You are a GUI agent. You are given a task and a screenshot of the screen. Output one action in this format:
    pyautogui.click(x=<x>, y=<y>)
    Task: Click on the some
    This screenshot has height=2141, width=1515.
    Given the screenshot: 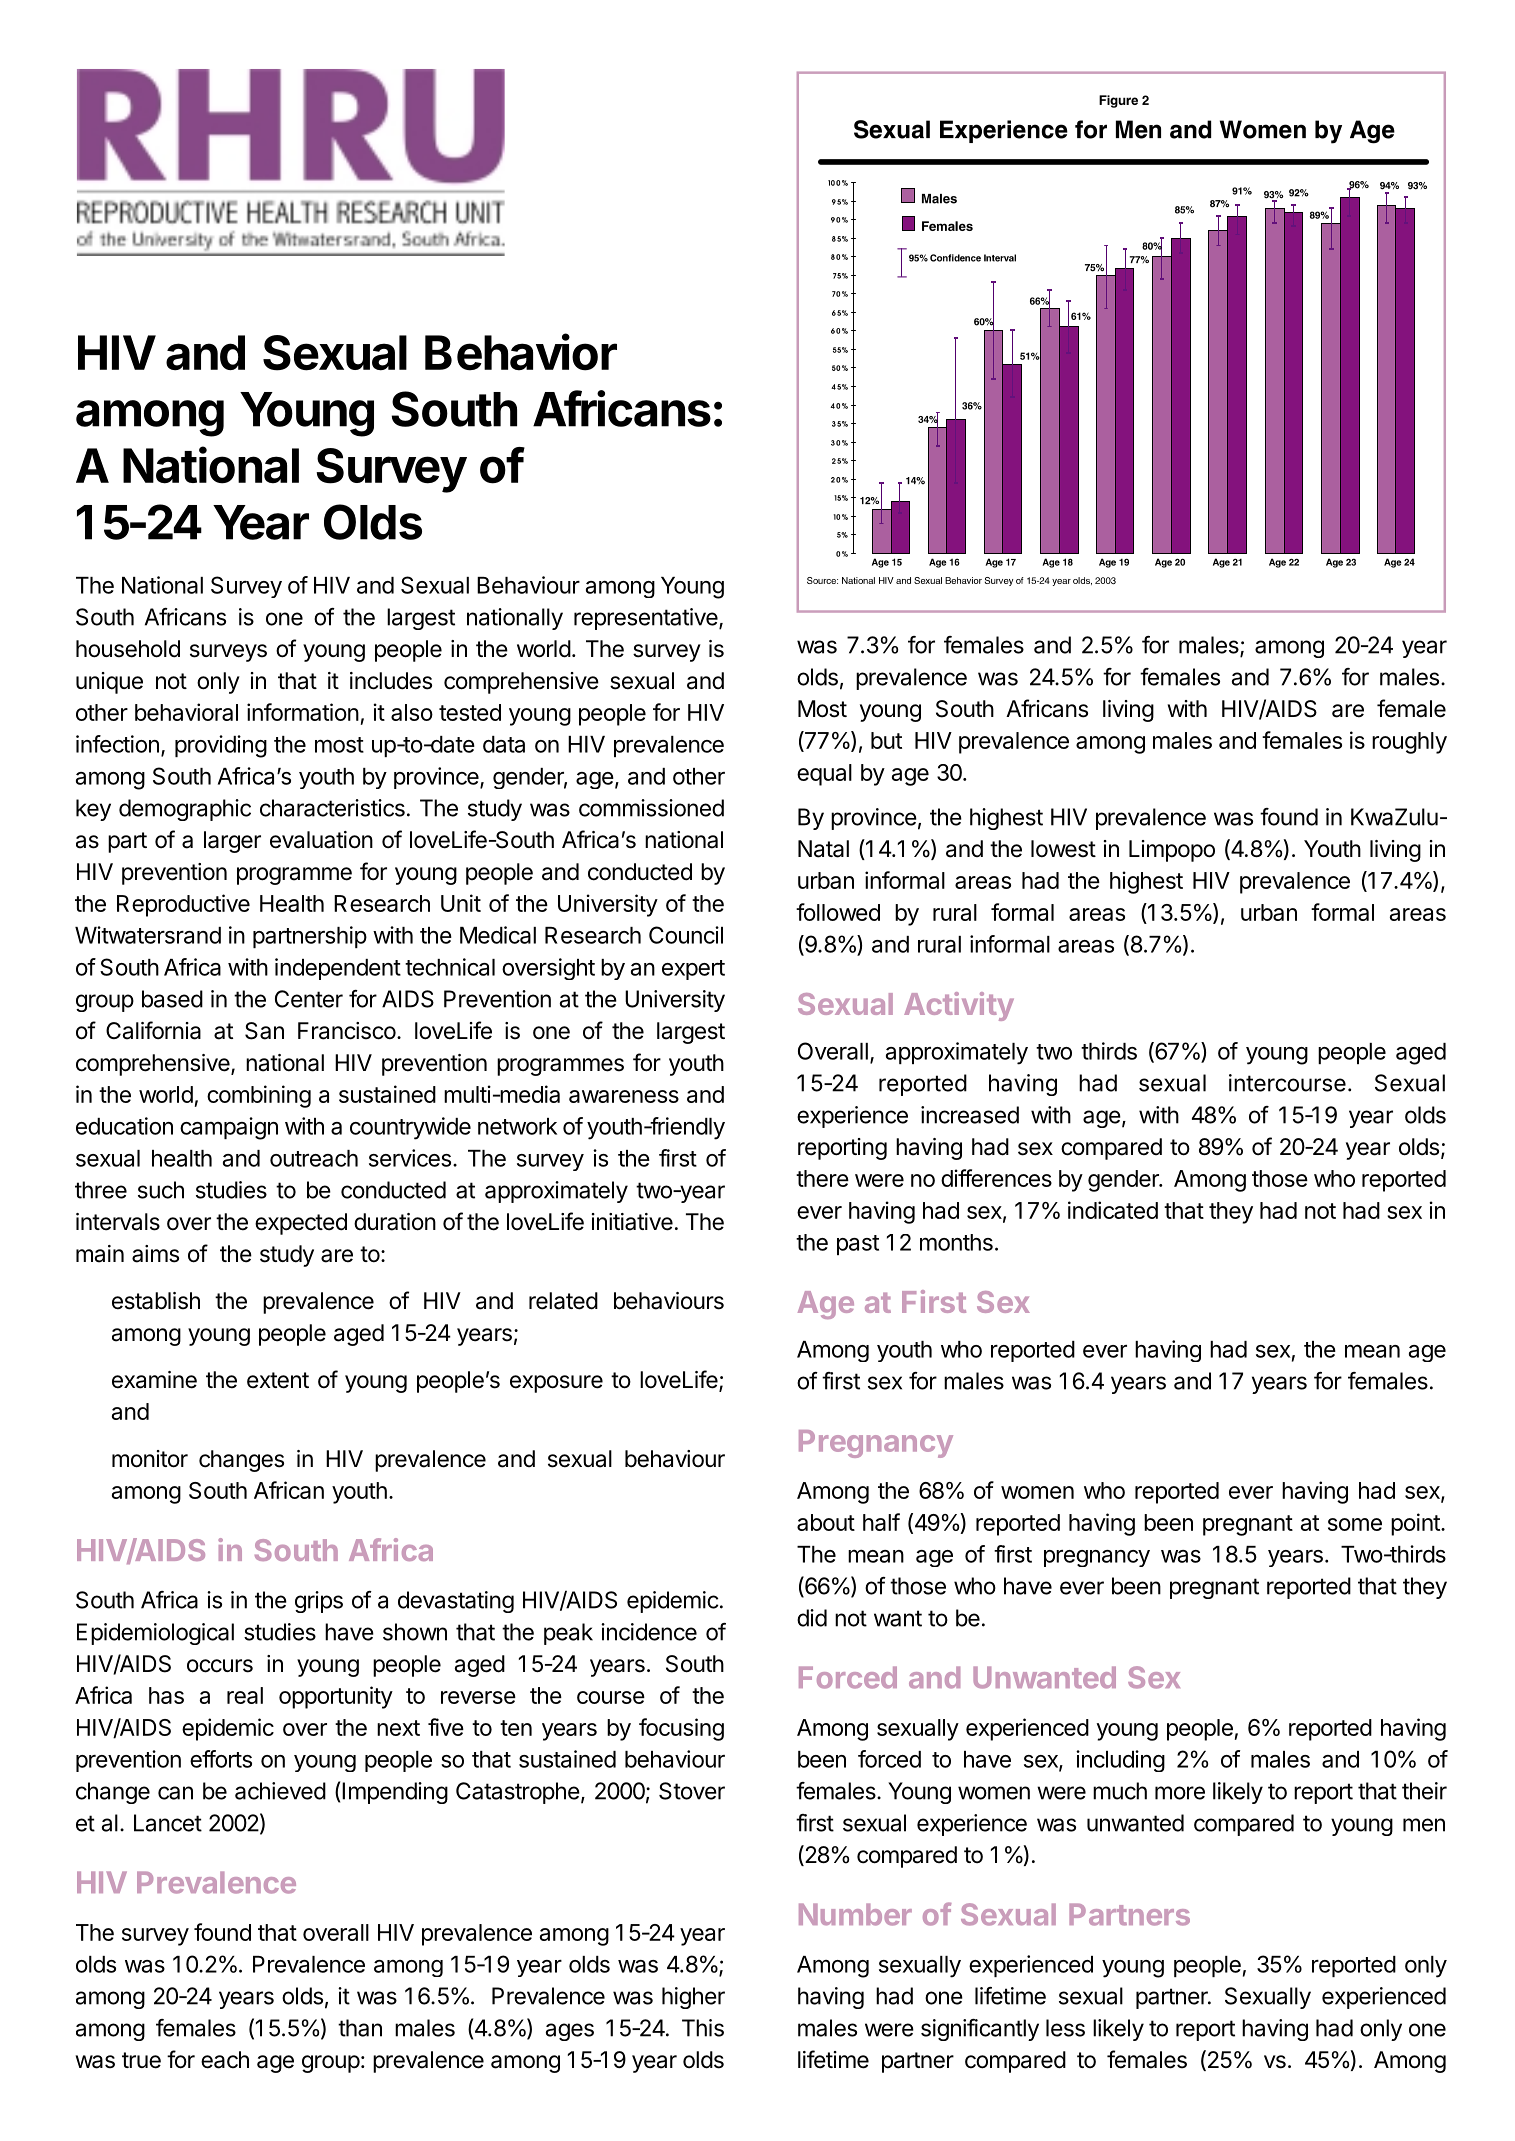 What is the action you would take?
    pyautogui.click(x=1355, y=1524)
